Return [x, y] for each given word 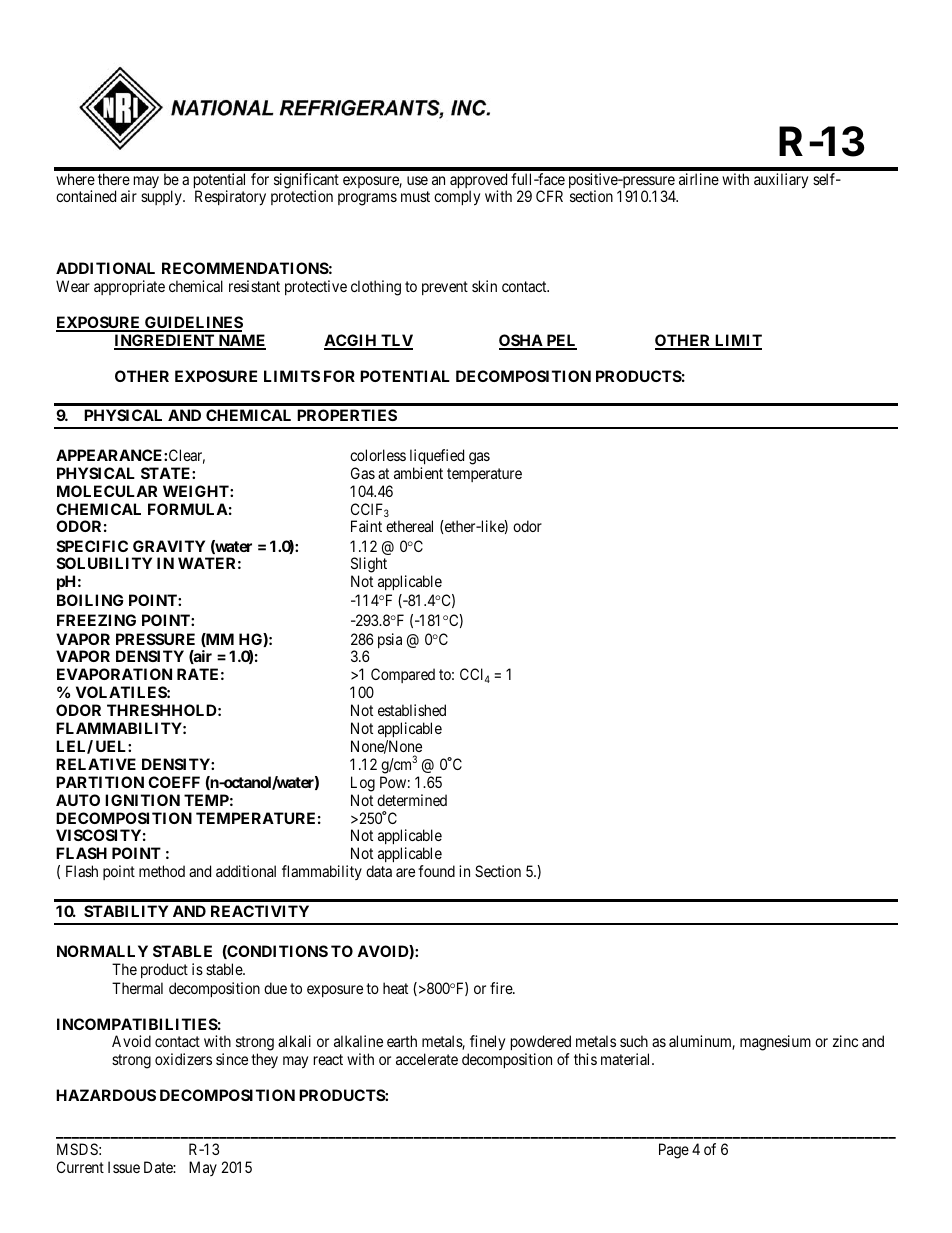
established [412, 710]
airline [699, 179]
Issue [124, 1167]
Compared [402, 677]
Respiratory [230, 198]
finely [486, 1044]
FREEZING [96, 620]
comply [457, 198]
